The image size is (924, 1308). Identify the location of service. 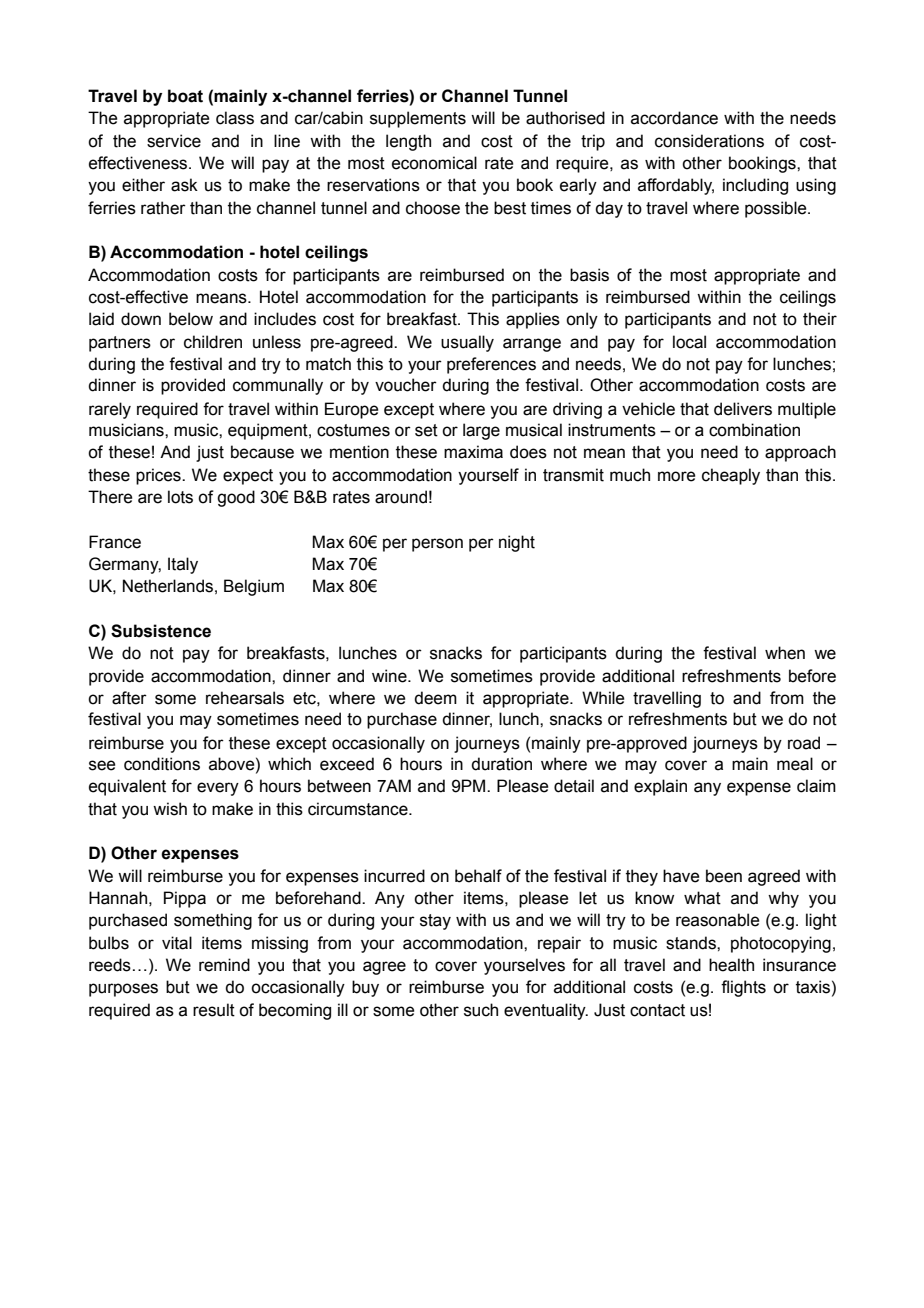
(174, 141).
